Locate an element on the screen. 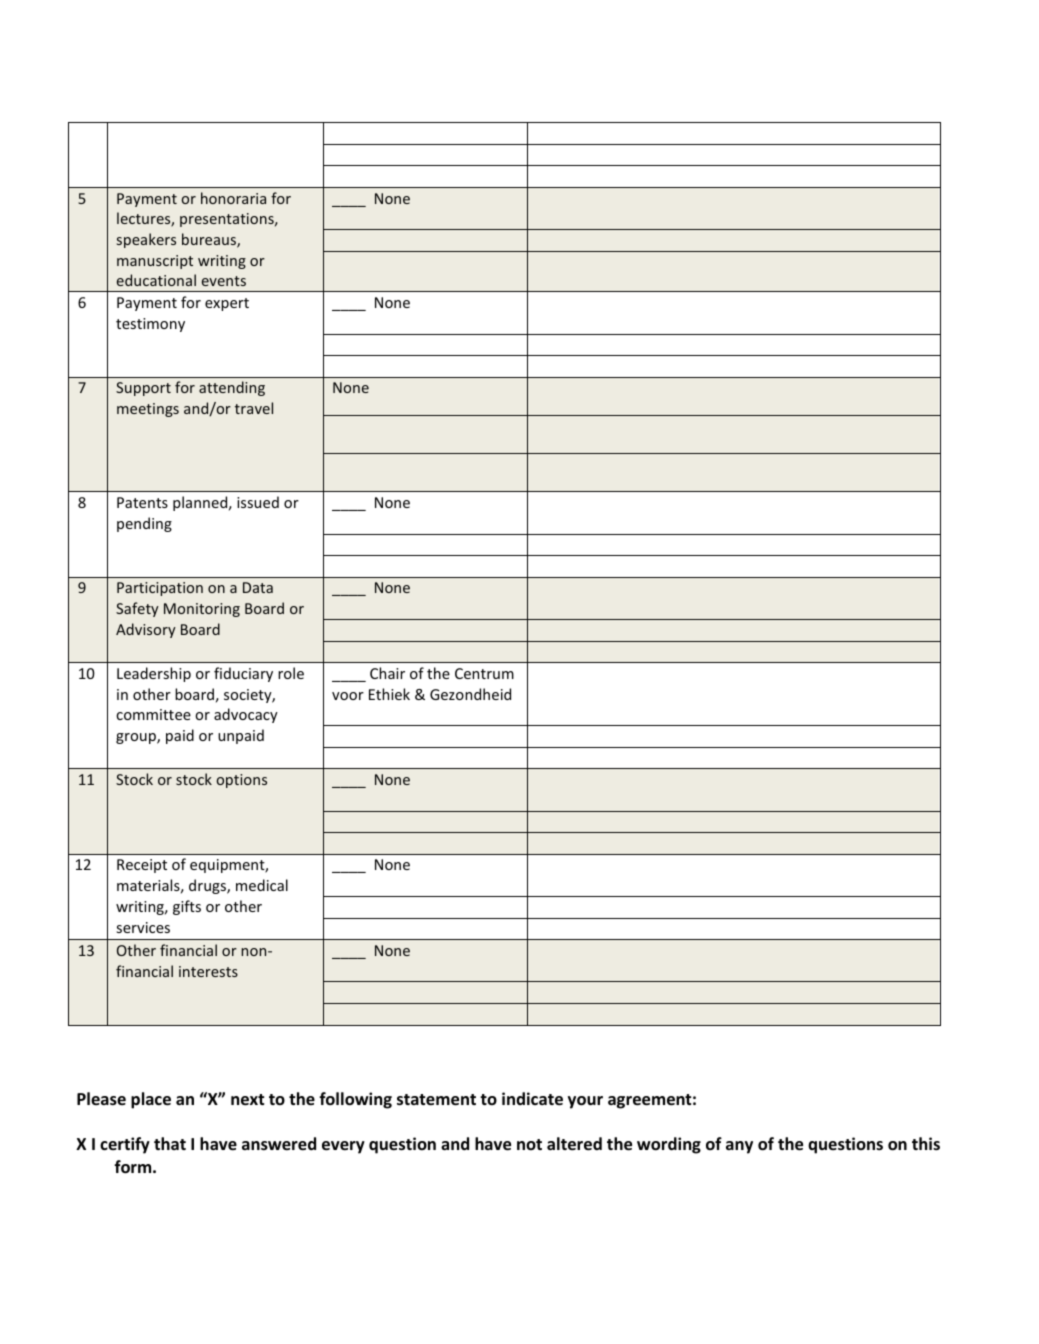 The height and width of the screenshot is (1344, 1039). events is located at coordinates (224, 281).
